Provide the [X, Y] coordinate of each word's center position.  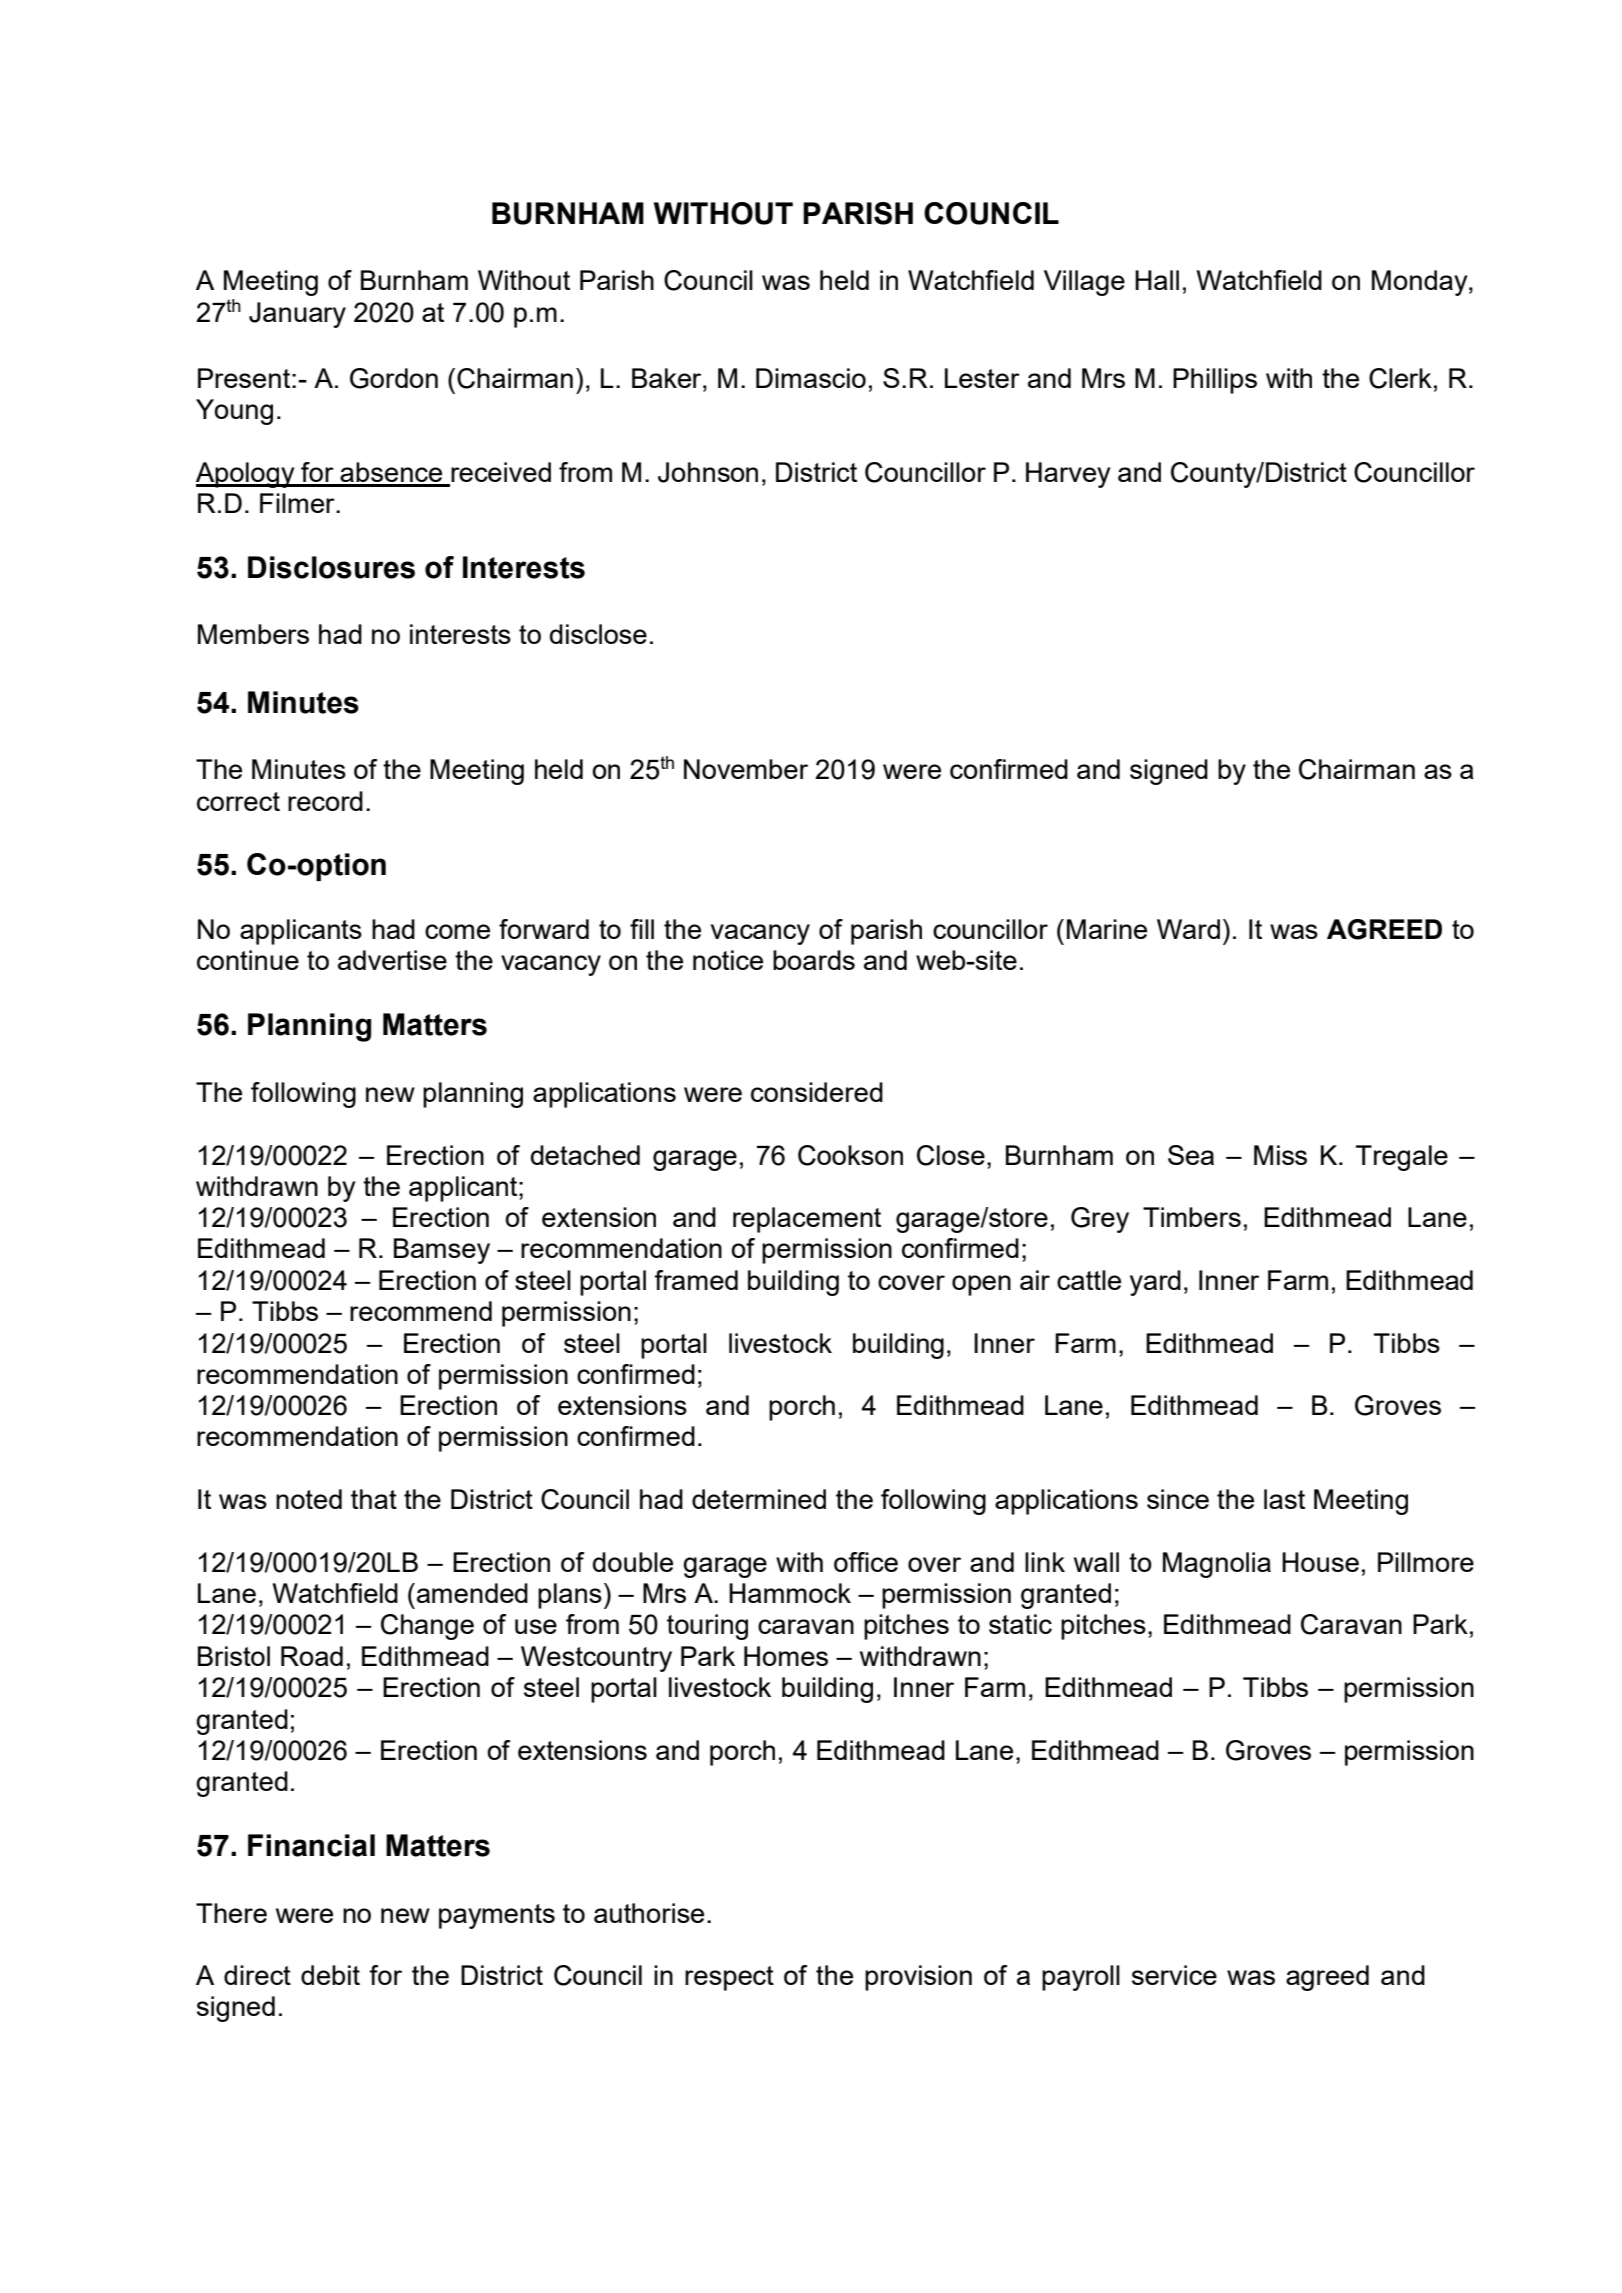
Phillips [1215, 381]
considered [817, 1092]
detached [585, 1155]
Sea [1191, 1155]
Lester [982, 378]
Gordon [394, 378]
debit [330, 1975]
